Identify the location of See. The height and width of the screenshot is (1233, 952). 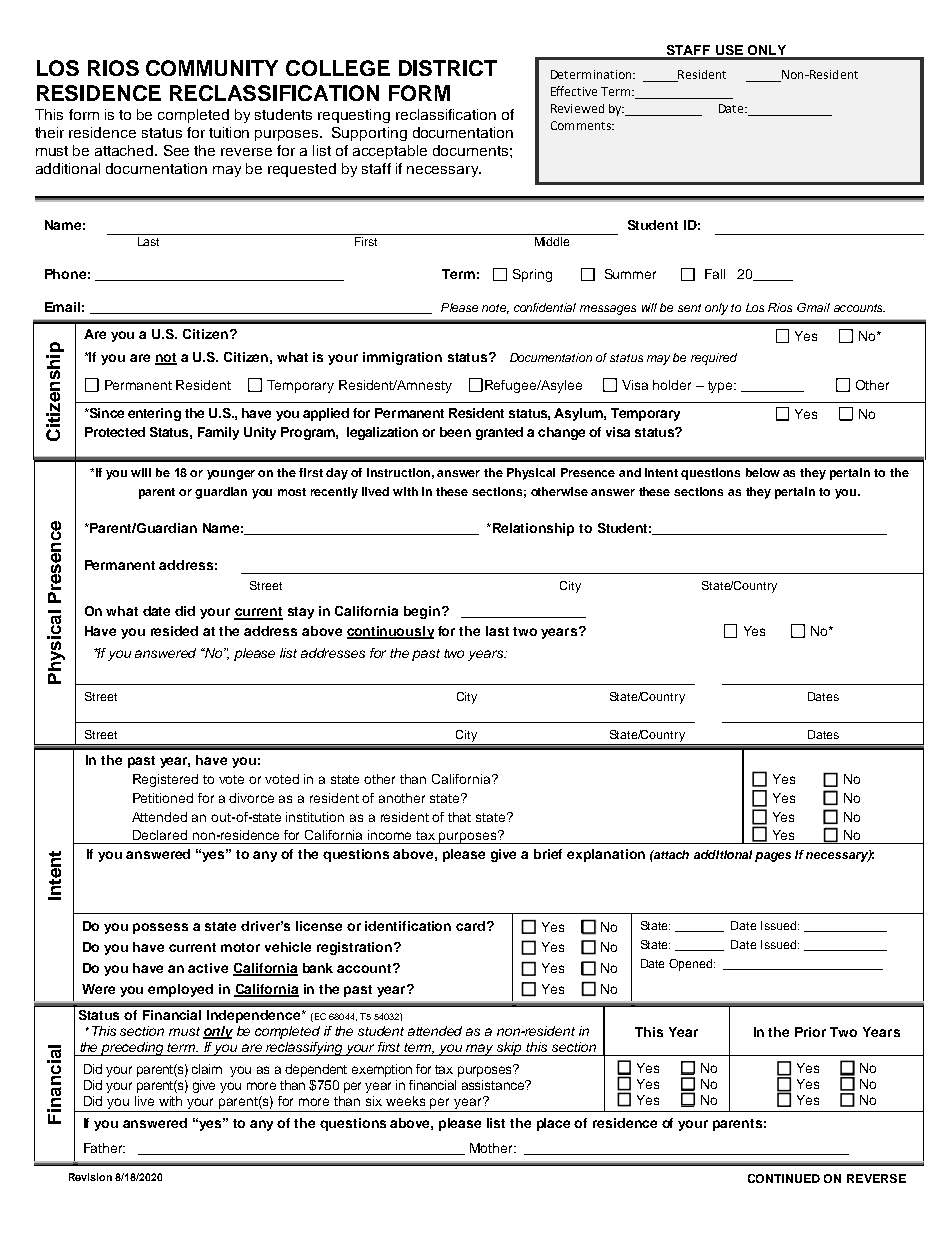
(176, 150).
